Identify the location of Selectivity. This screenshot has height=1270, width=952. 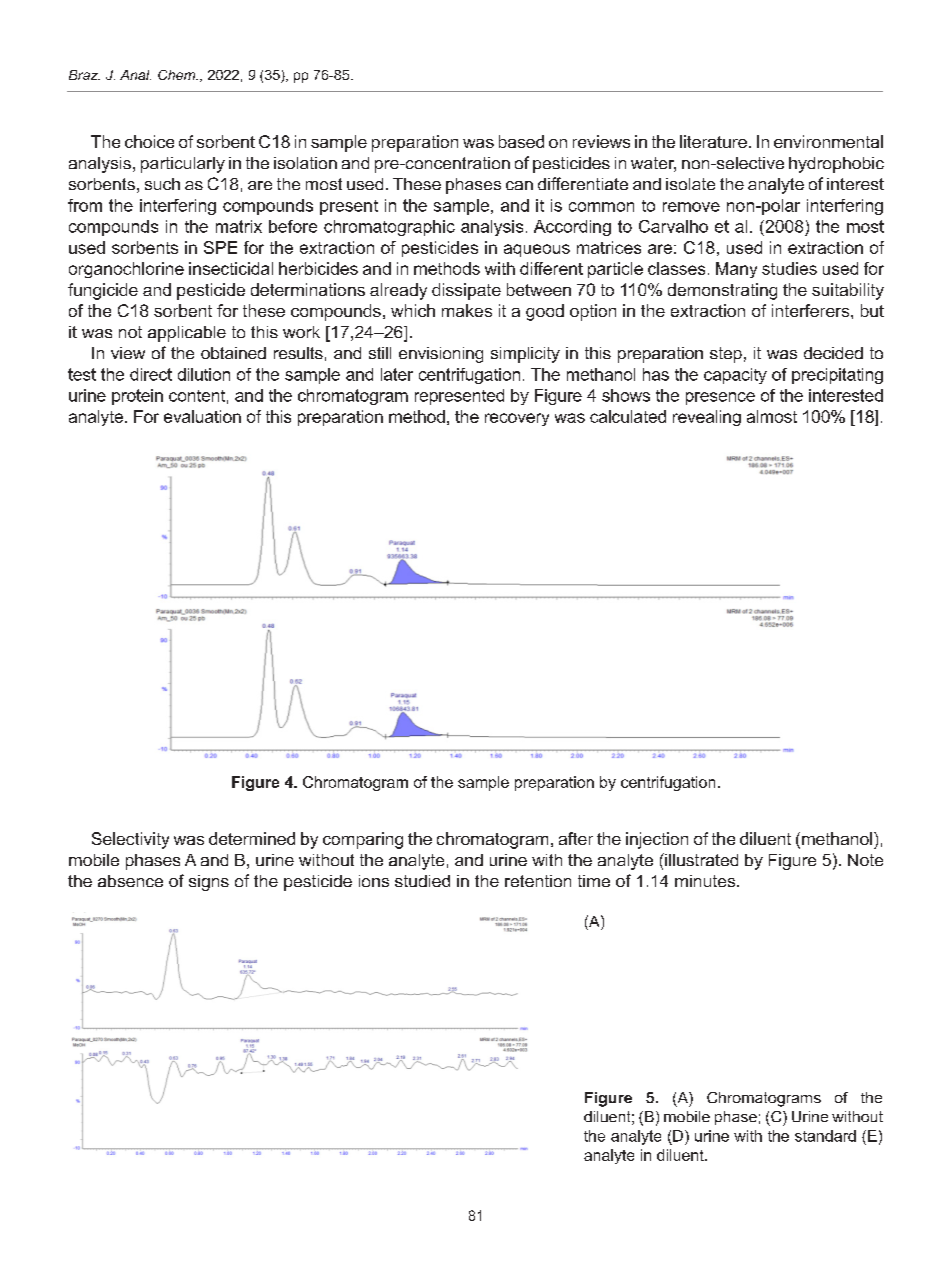
(130, 840).
